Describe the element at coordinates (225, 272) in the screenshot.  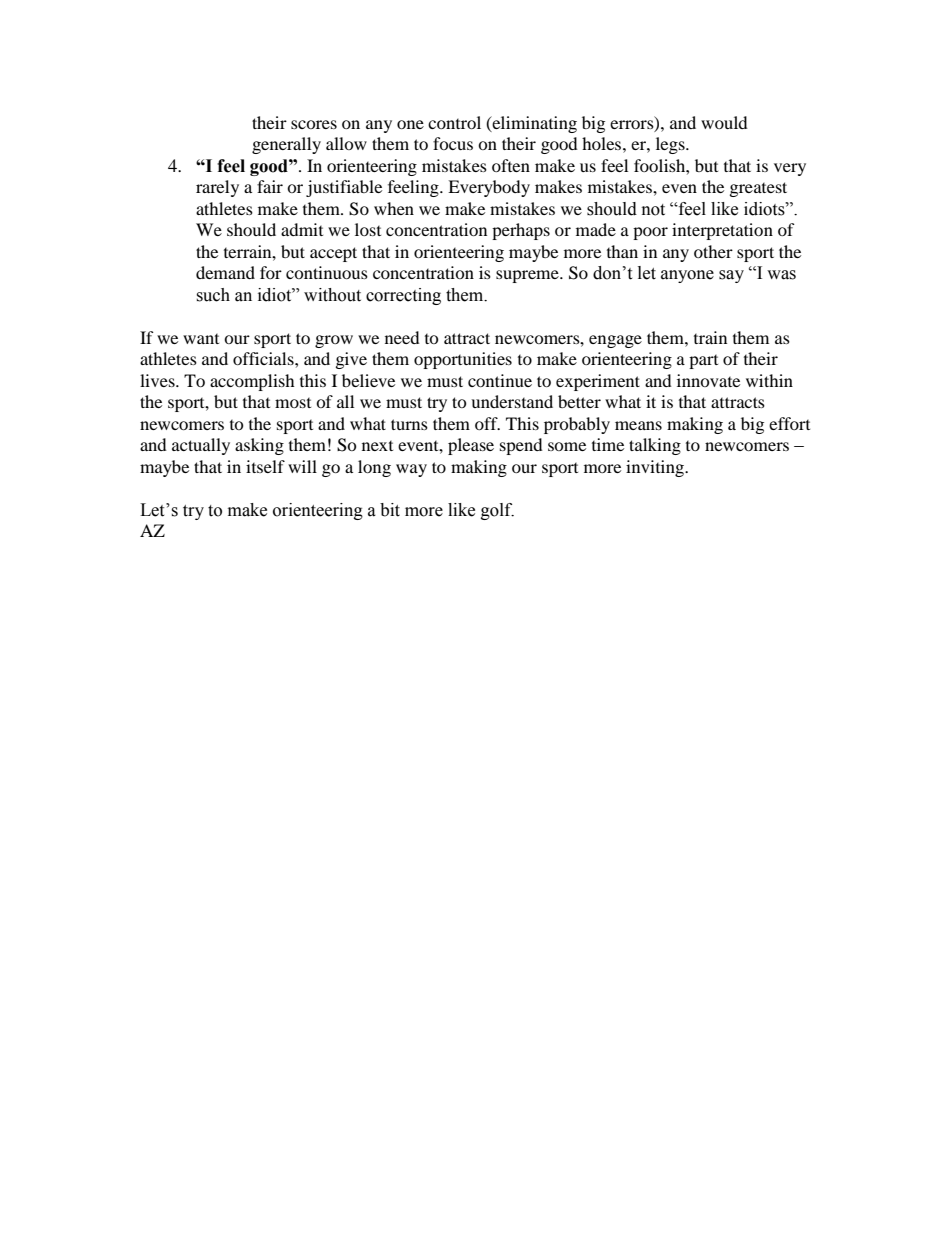
I see `demand` at that location.
